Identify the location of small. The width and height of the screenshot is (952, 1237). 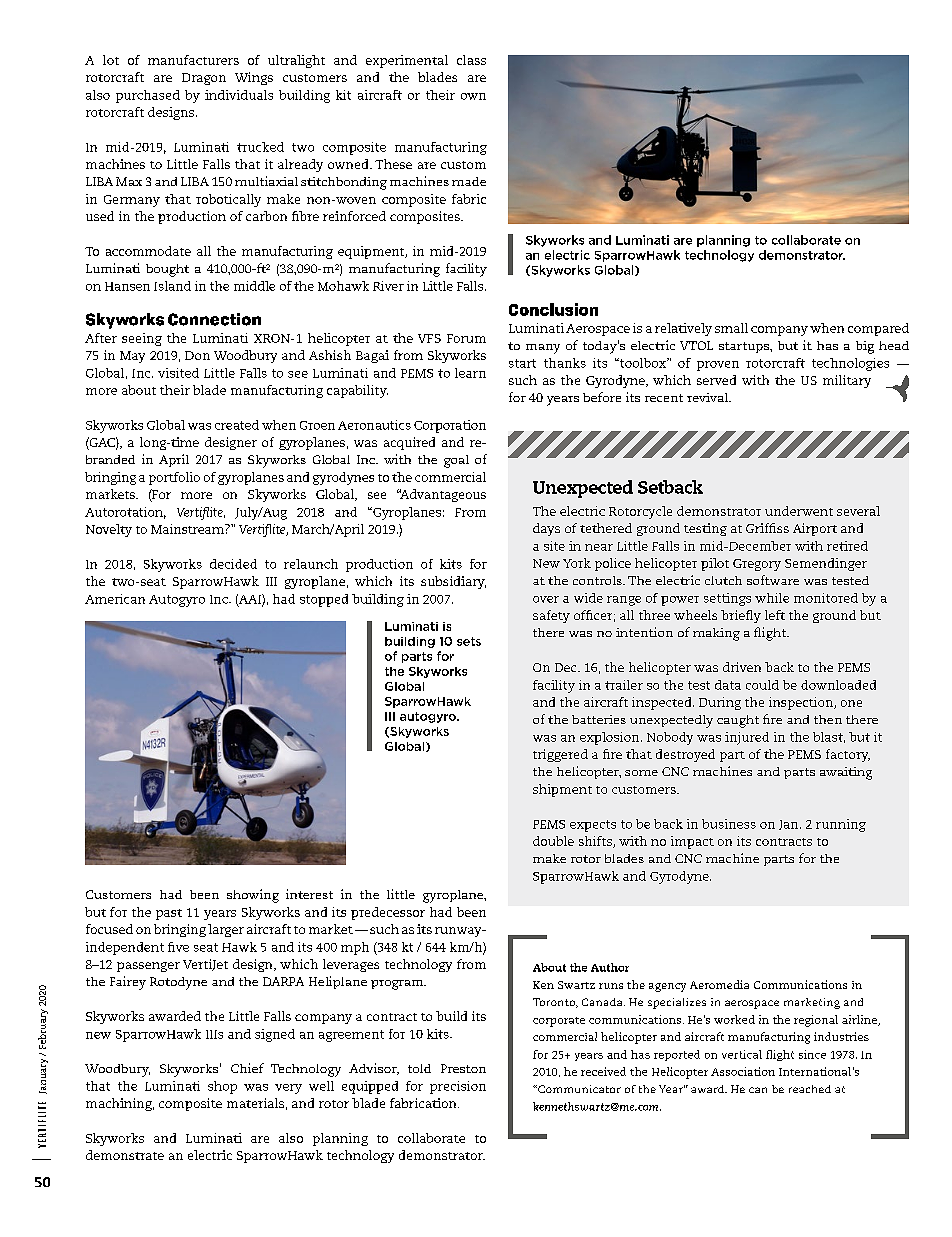
(731, 328).
